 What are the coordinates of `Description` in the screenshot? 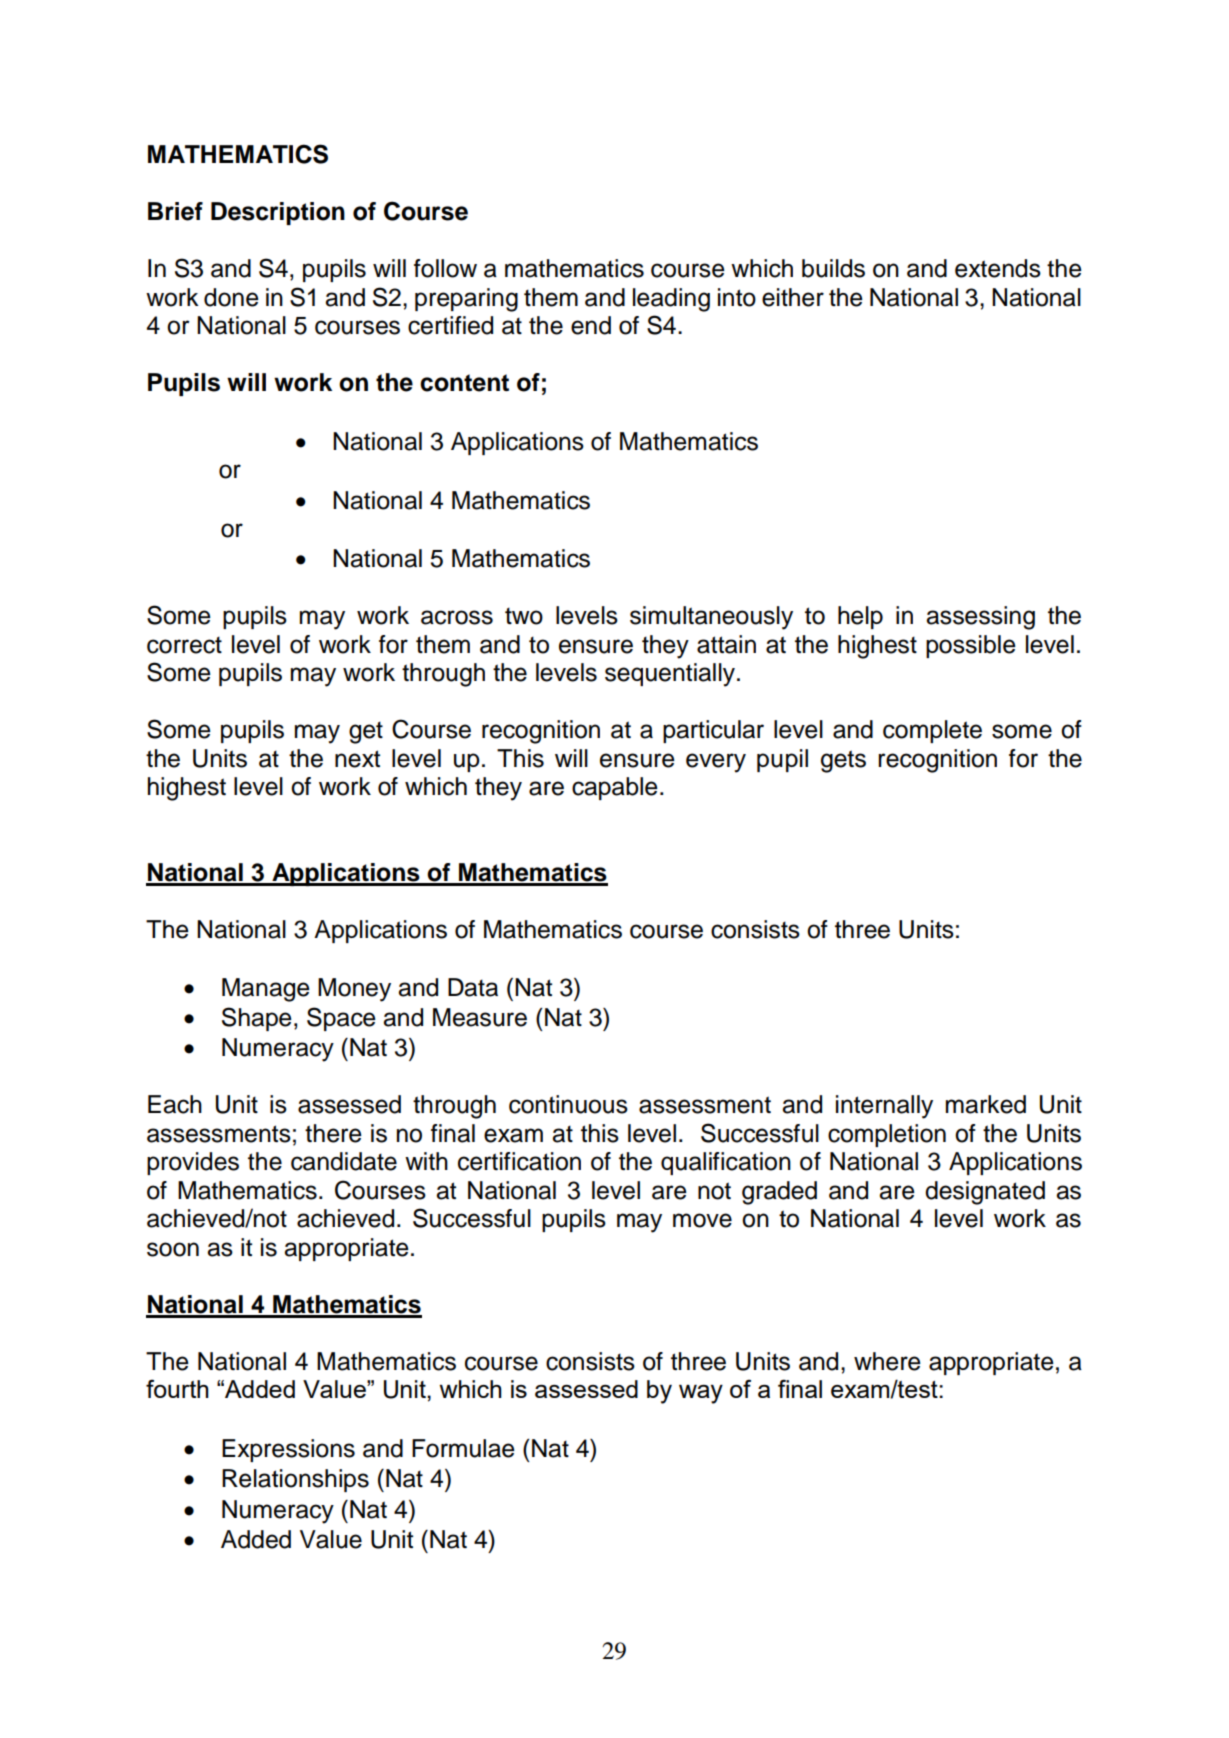 It's located at (278, 213).
